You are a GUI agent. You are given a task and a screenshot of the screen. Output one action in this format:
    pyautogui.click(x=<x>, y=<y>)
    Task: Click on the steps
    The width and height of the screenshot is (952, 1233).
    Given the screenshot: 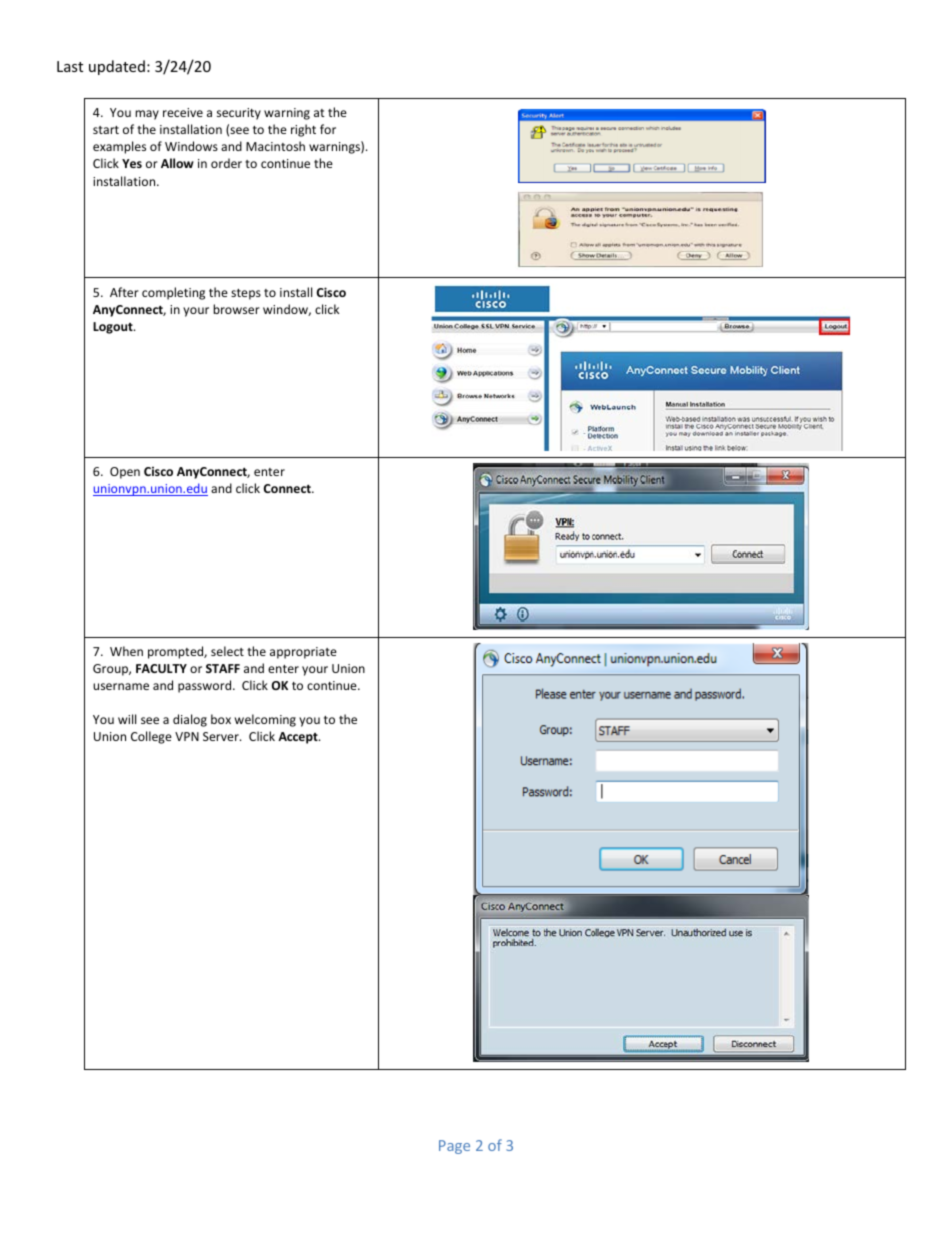 What is the action you would take?
    pyautogui.click(x=246, y=294)
